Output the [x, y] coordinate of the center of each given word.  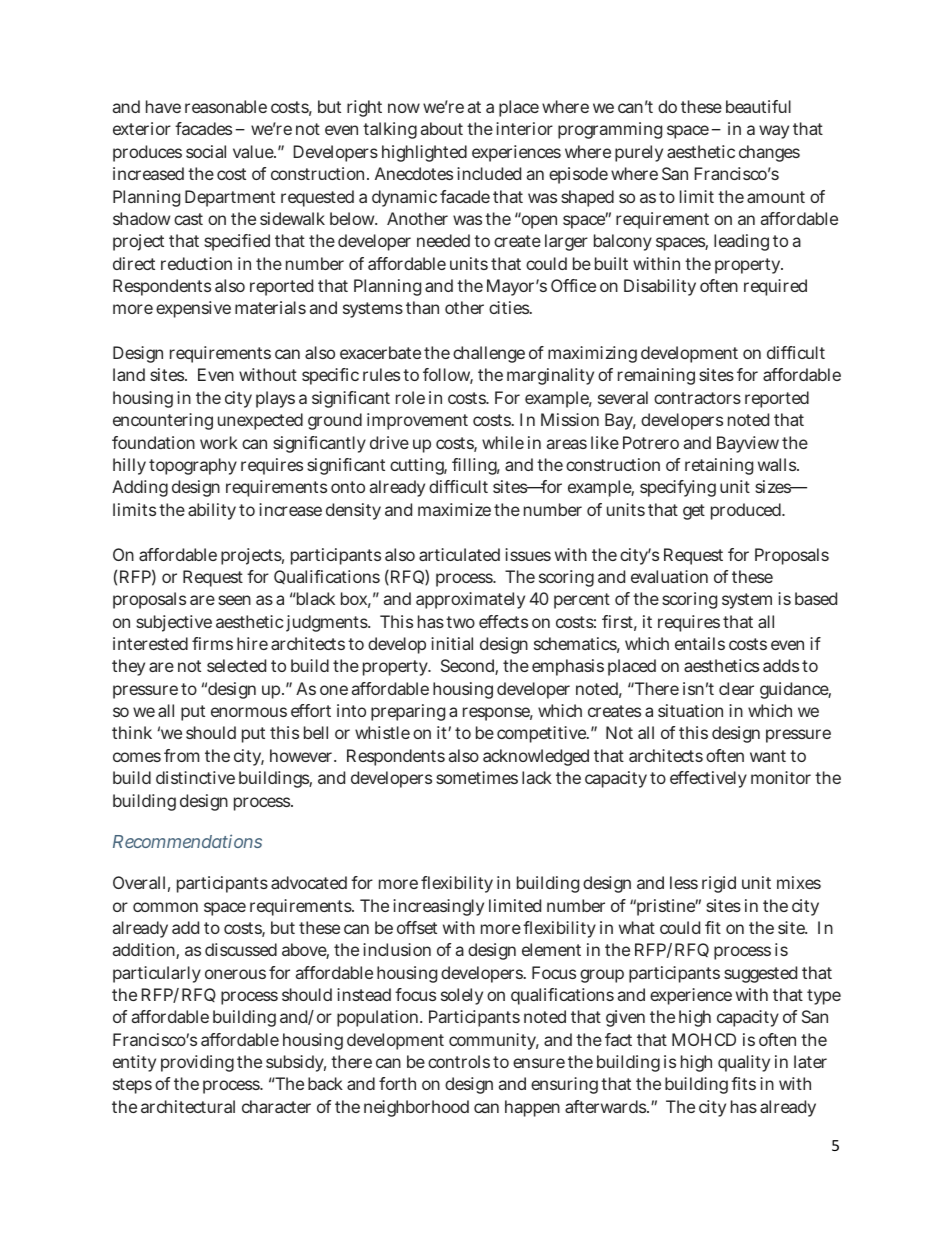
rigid [719, 884]
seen [234, 600]
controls [459, 1061]
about [442, 128]
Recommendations [187, 841]
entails [700, 643]
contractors [697, 398]
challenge [489, 354]
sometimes [477, 777]
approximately [470, 600]
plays [275, 399]
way [774, 132]
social [206, 151]
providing [197, 1063]
